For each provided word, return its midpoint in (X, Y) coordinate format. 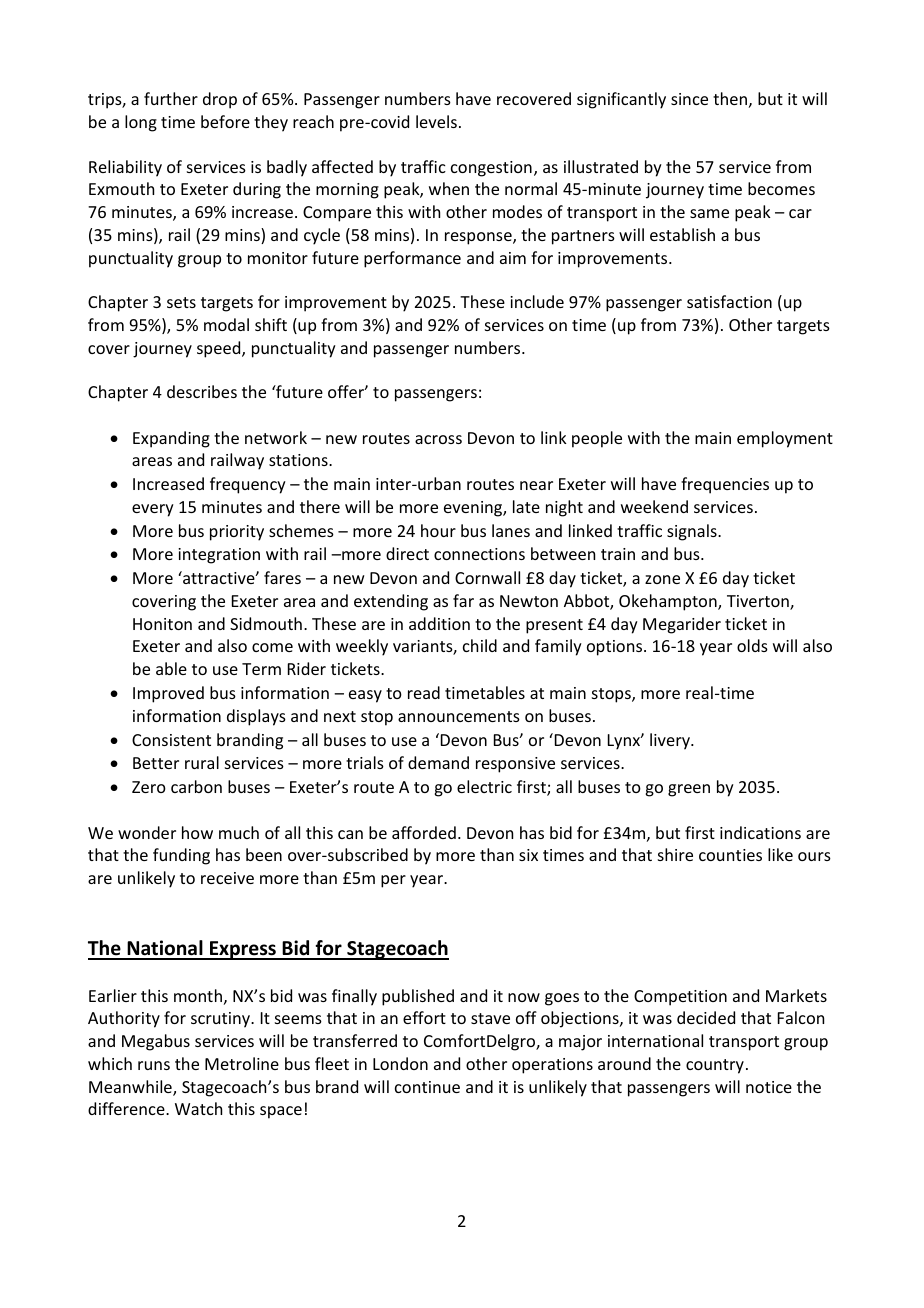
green (689, 790)
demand (438, 762)
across (438, 439)
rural (202, 762)
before (225, 121)
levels (436, 121)
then (730, 98)
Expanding (171, 439)
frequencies (725, 485)
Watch (198, 1108)
